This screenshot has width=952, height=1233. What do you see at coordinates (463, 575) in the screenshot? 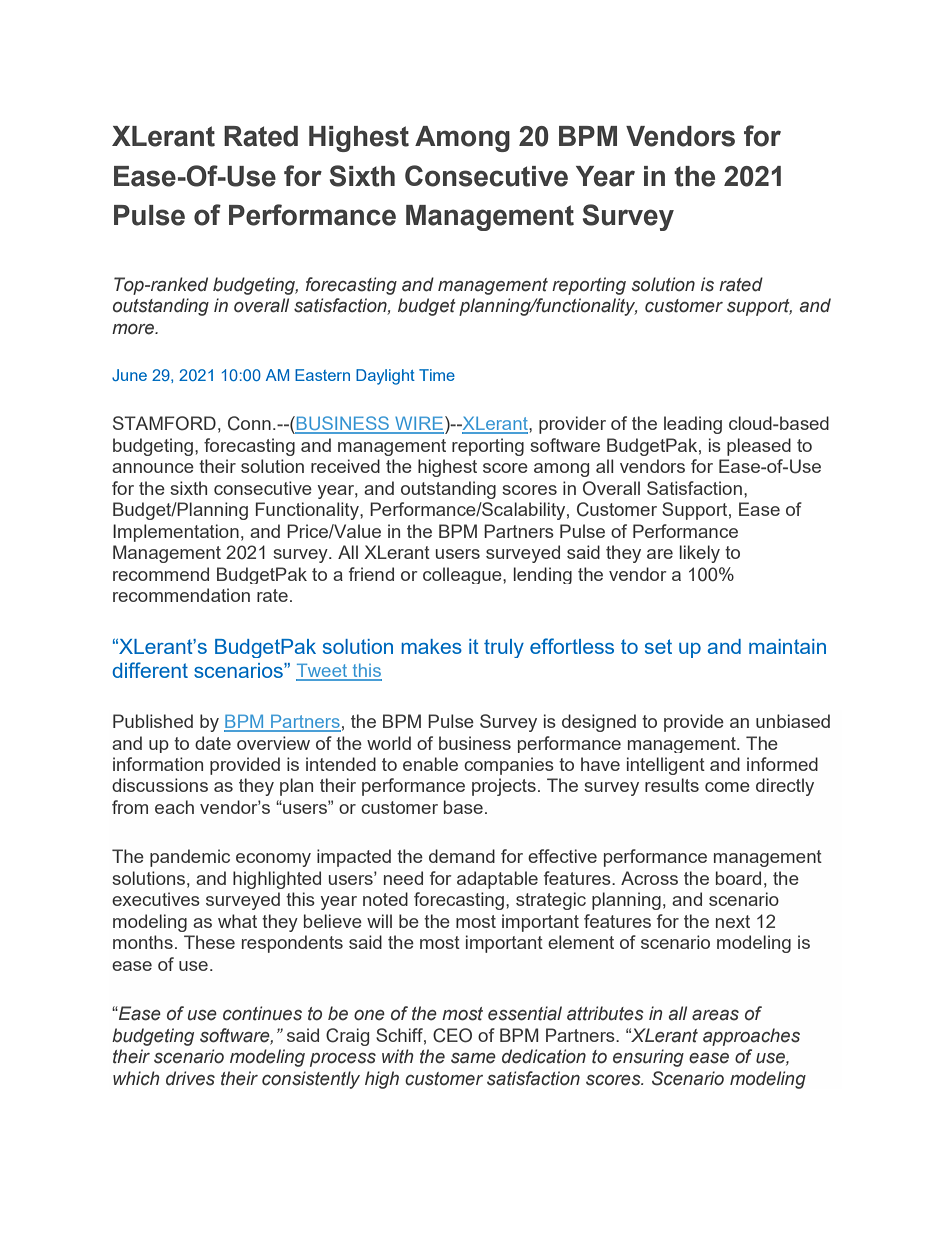
I see `colleague` at bounding box center [463, 575].
